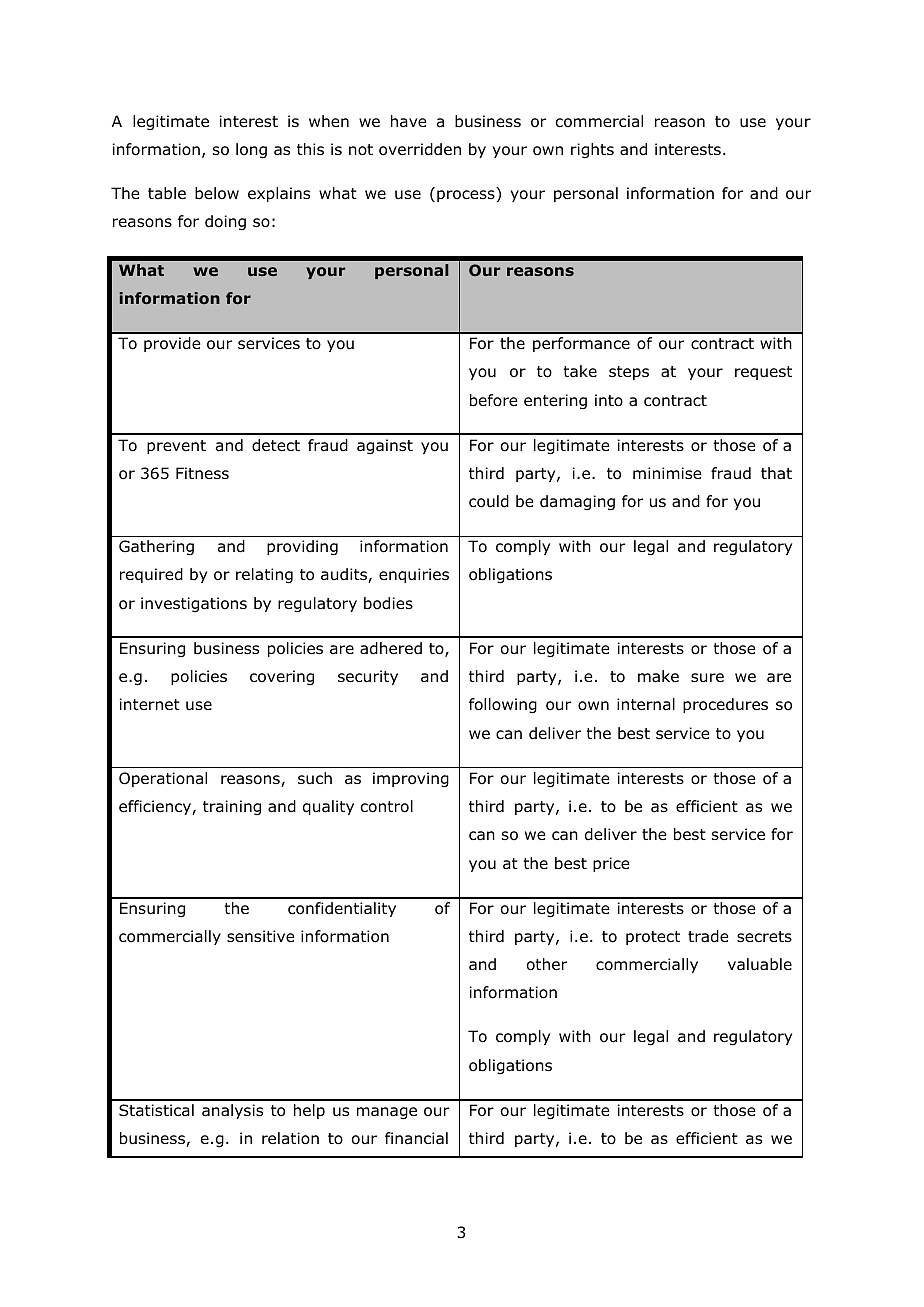  What do you see at coordinates (251, 151) in the screenshot?
I see `long` at bounding box center [251, 151].
